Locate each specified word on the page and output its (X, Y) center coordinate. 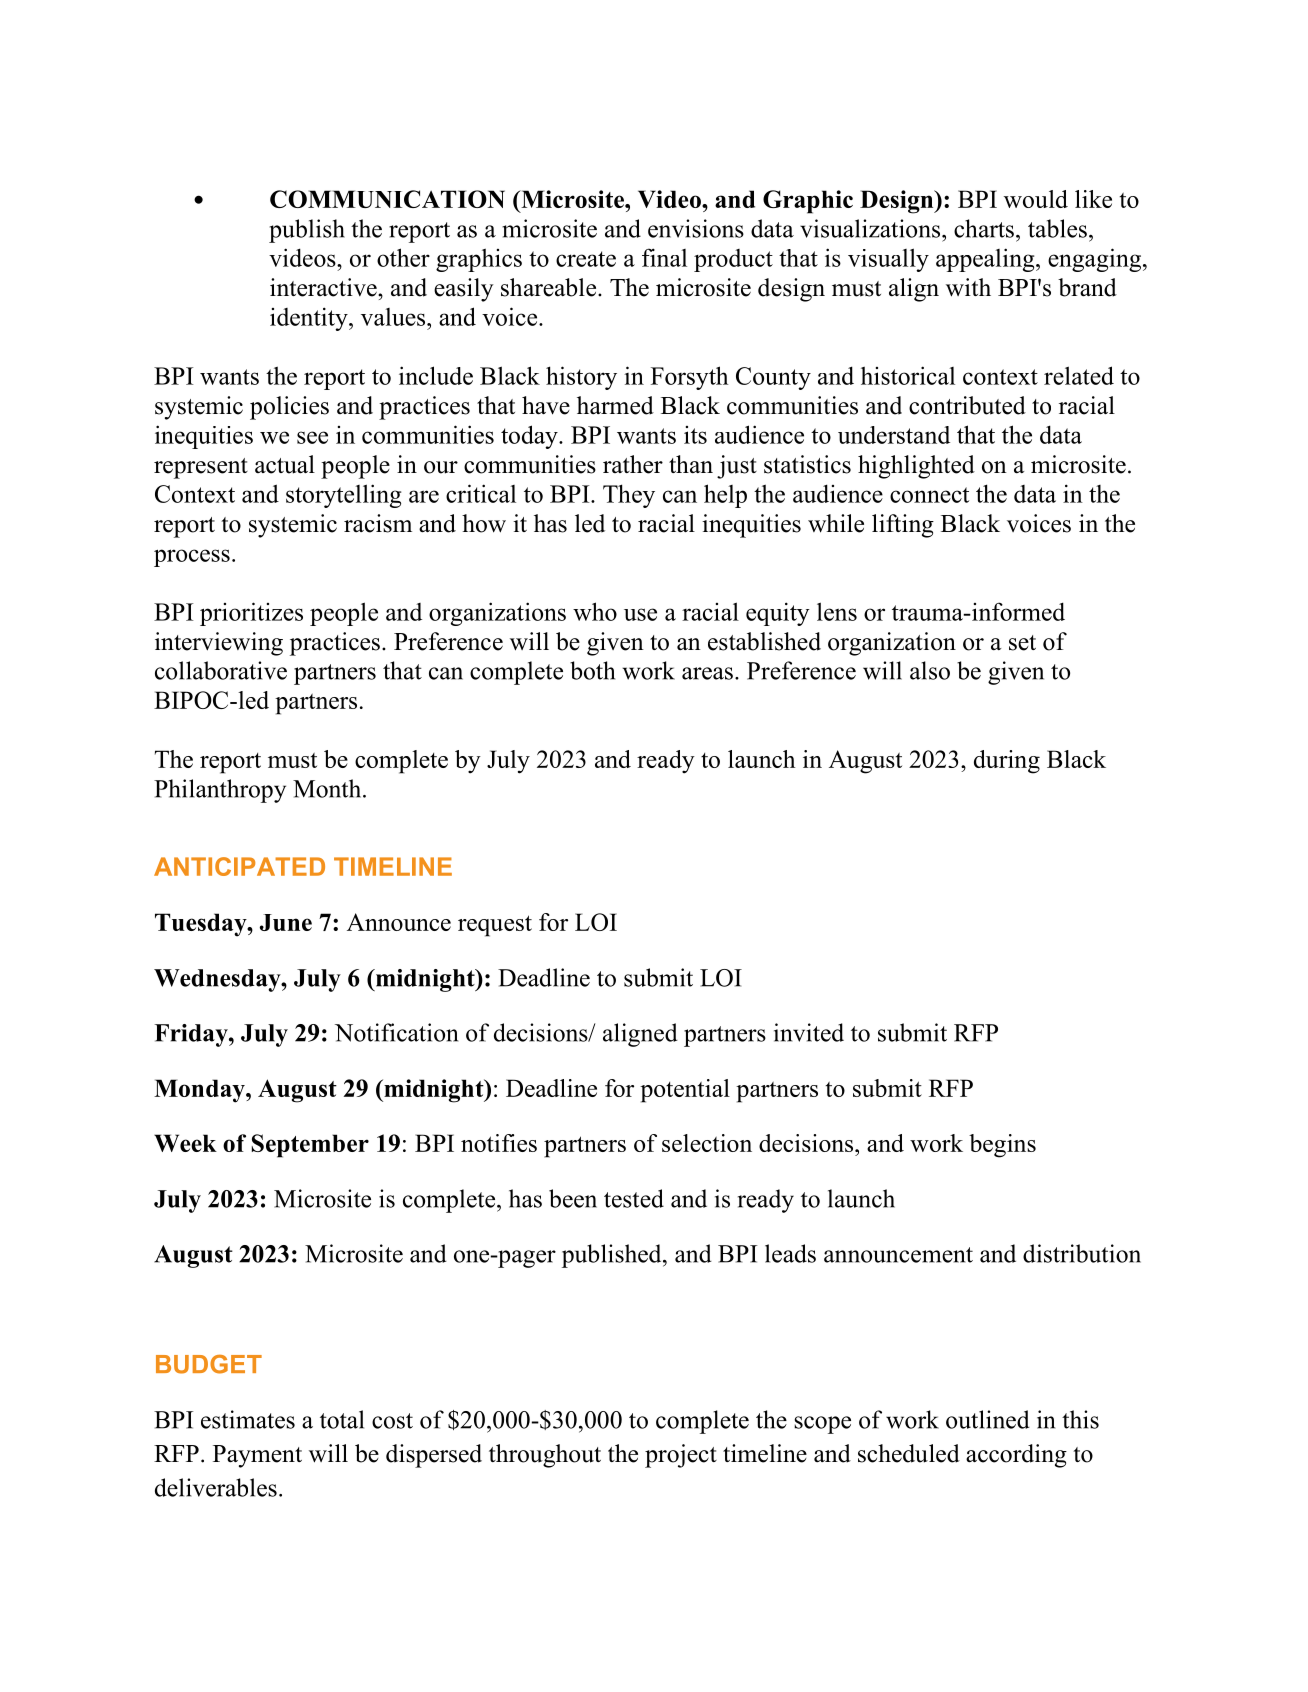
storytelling (343, 496)
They (629, 496)
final (664, 257)
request (495, 926)
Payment (257, 1456)
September (310, 1146)
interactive (324, 287)
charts (984, 228)
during (1007, 762)
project (681, 1456)
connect (929, 495)
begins (1002, 1146)
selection (707, 1143)
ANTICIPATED (239, 866)
